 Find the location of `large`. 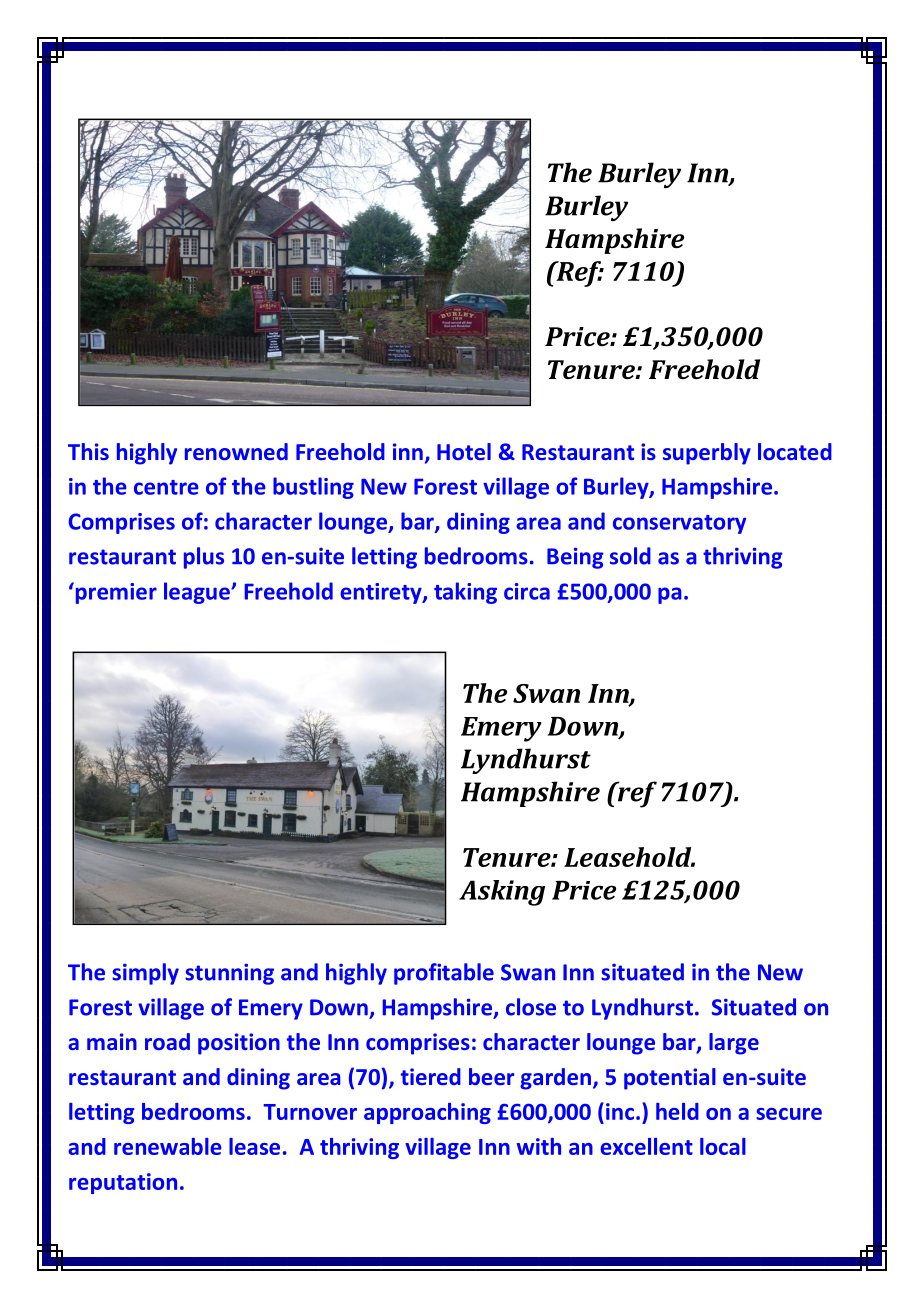

large is located at coordinates (734, 1044).
